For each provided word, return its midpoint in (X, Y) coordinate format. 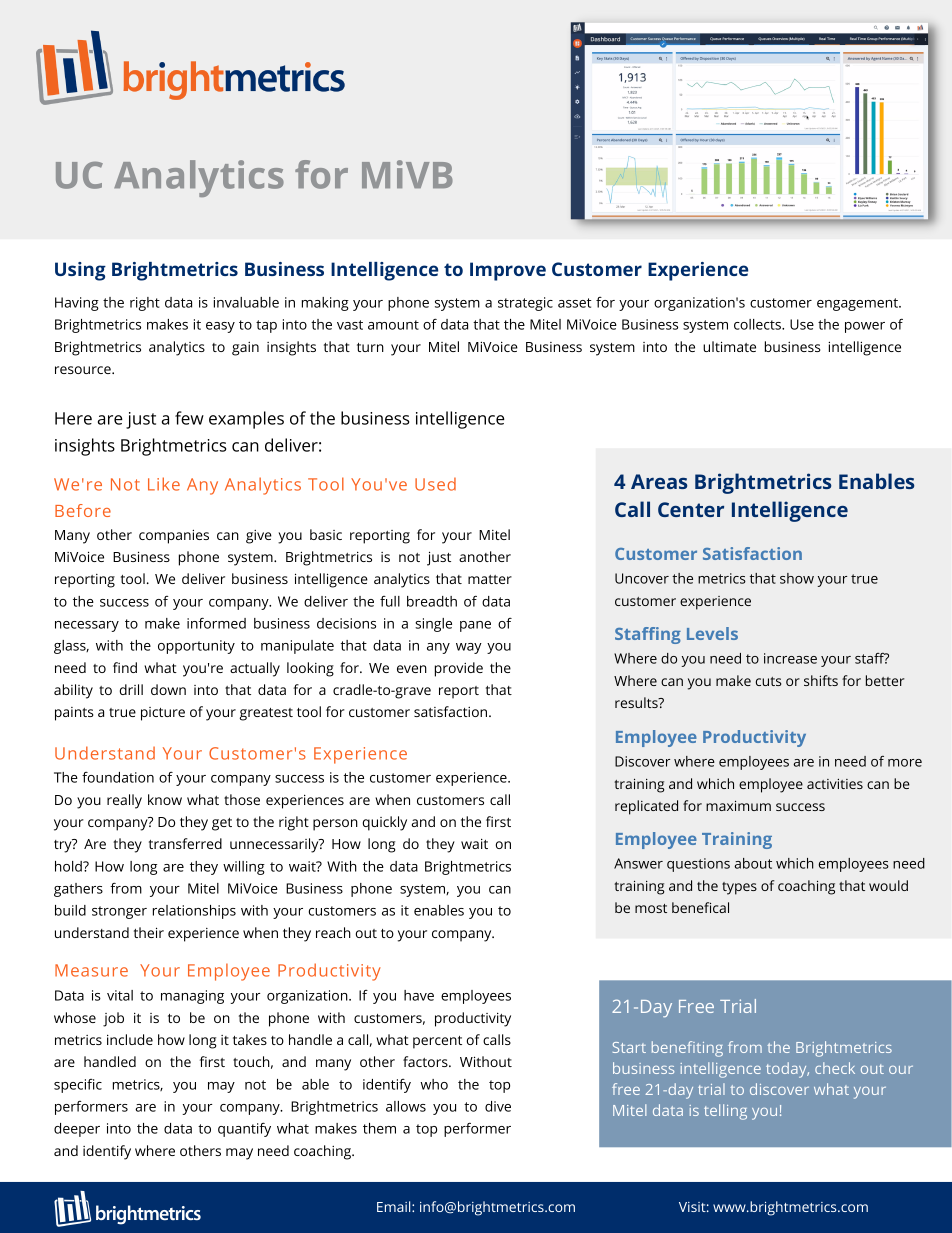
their (149, 932)
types (739, 888)
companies (174, 536)
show (797, 578)
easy (220, 327)
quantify (244, 1129)
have (419, 995)
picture (163, 714)
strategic (525, 304)
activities (835, 784)
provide (459, 669)
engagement (858, 304)
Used (435, 484)
